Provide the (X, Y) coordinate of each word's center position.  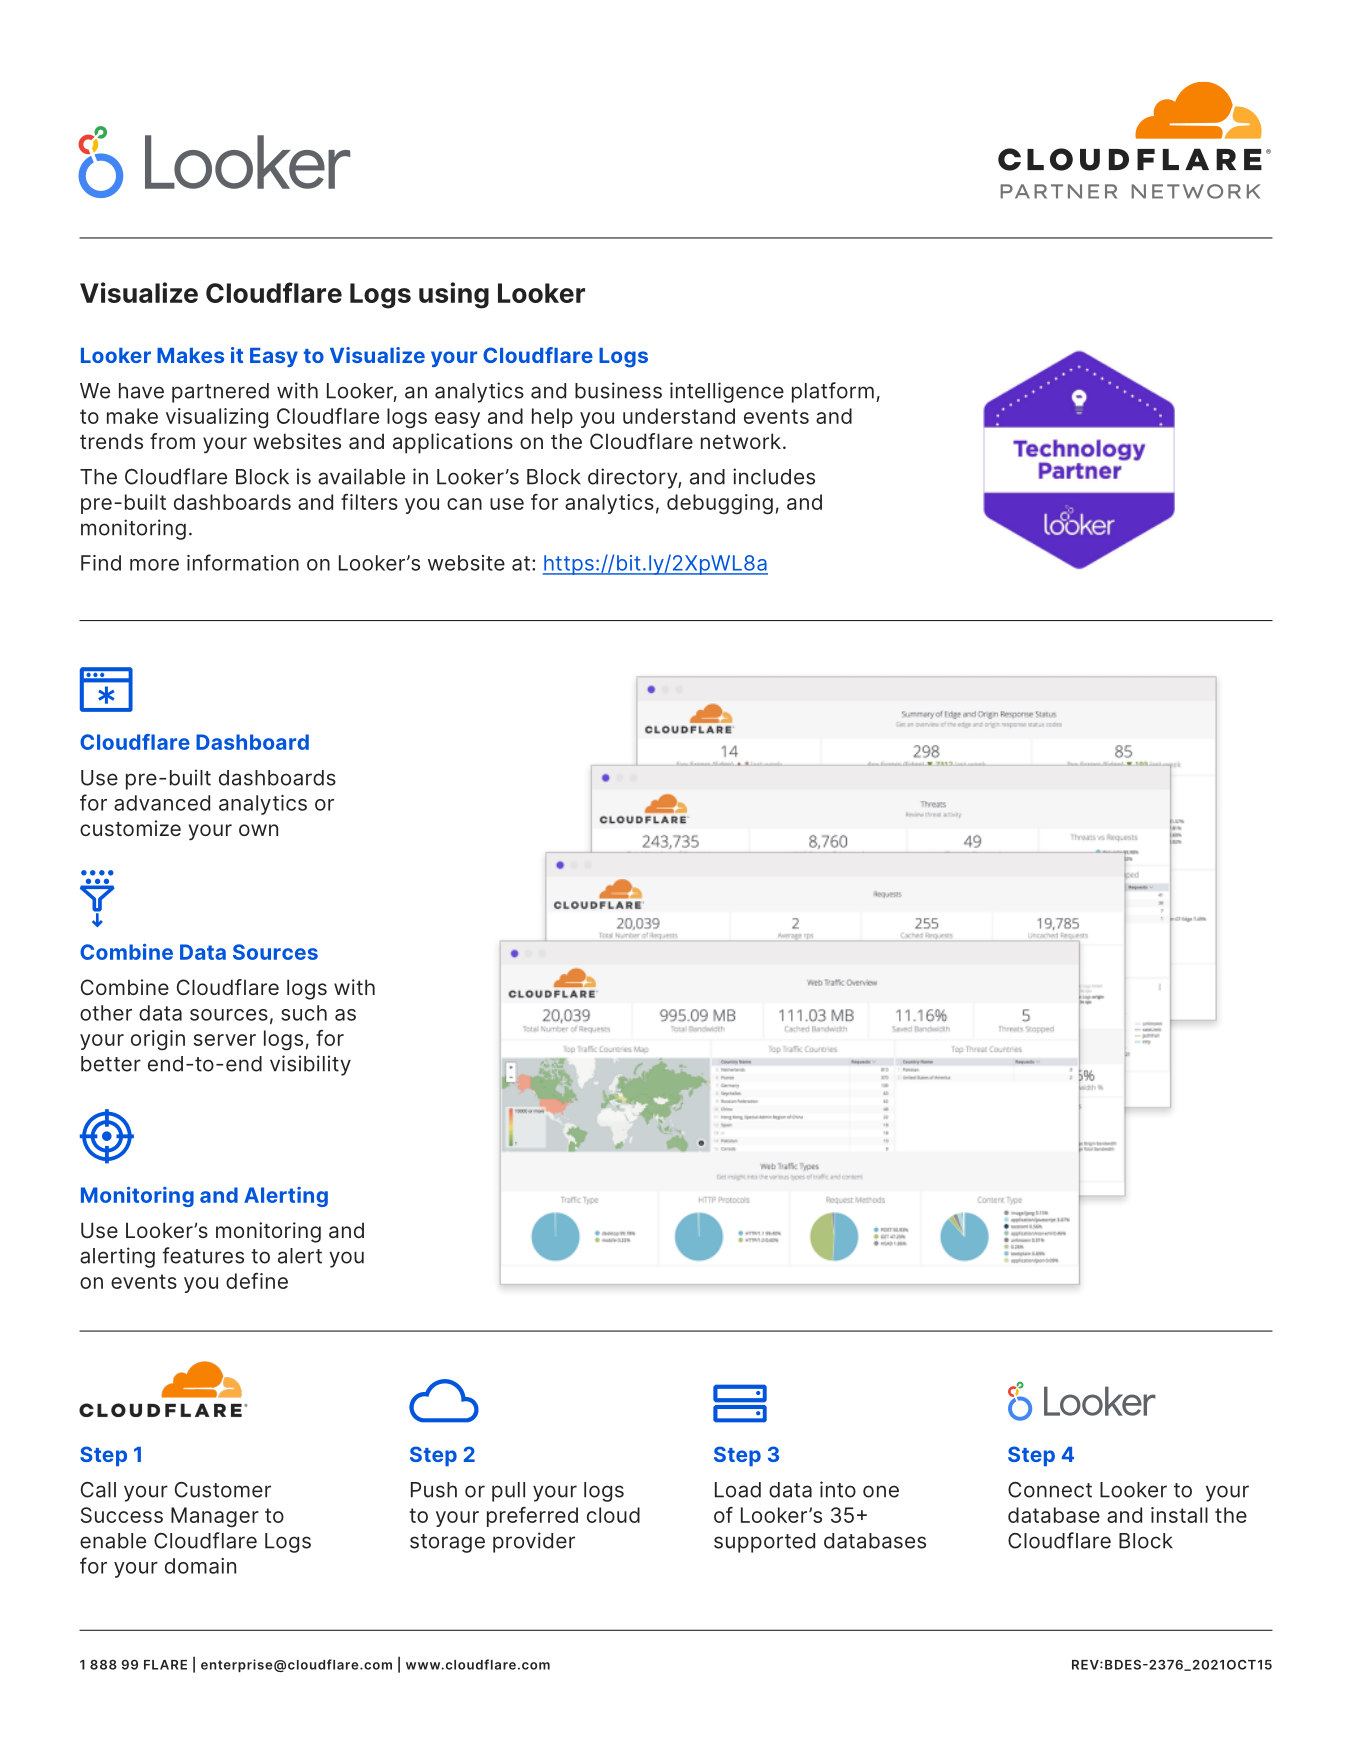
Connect (1050, 1490)
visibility (310, 1065)
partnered (220, 393)
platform (833, 392)
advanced (162, 803)
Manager (215, 1517)
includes (774, 476)
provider (534, 1542)
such (304, 1013)
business (618, 390)
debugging (720, 504)
